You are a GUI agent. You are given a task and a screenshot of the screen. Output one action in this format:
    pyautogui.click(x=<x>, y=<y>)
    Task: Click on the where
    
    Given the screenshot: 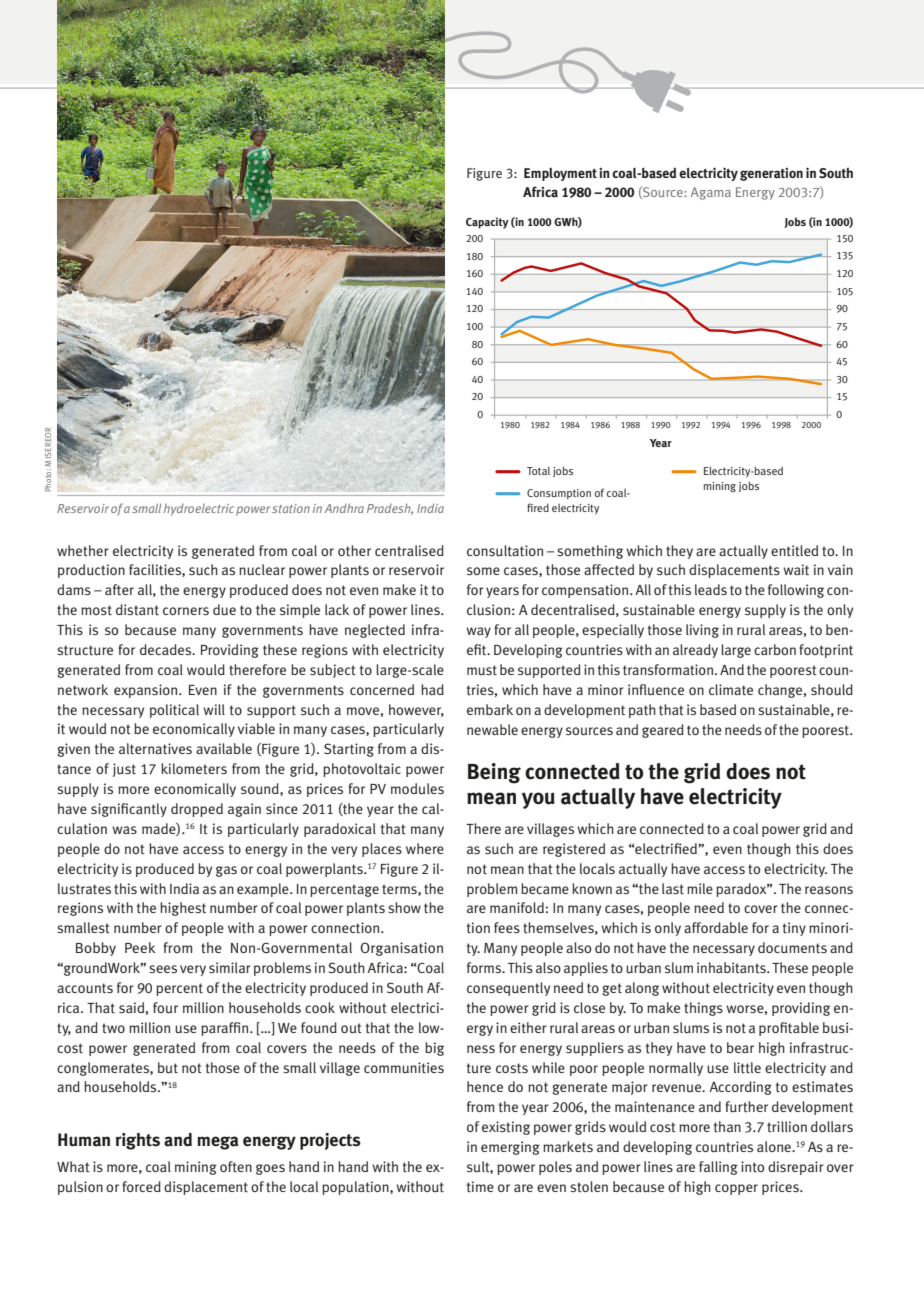 What is the action you would take?
    pyautogui.click(x=425, y=848)
